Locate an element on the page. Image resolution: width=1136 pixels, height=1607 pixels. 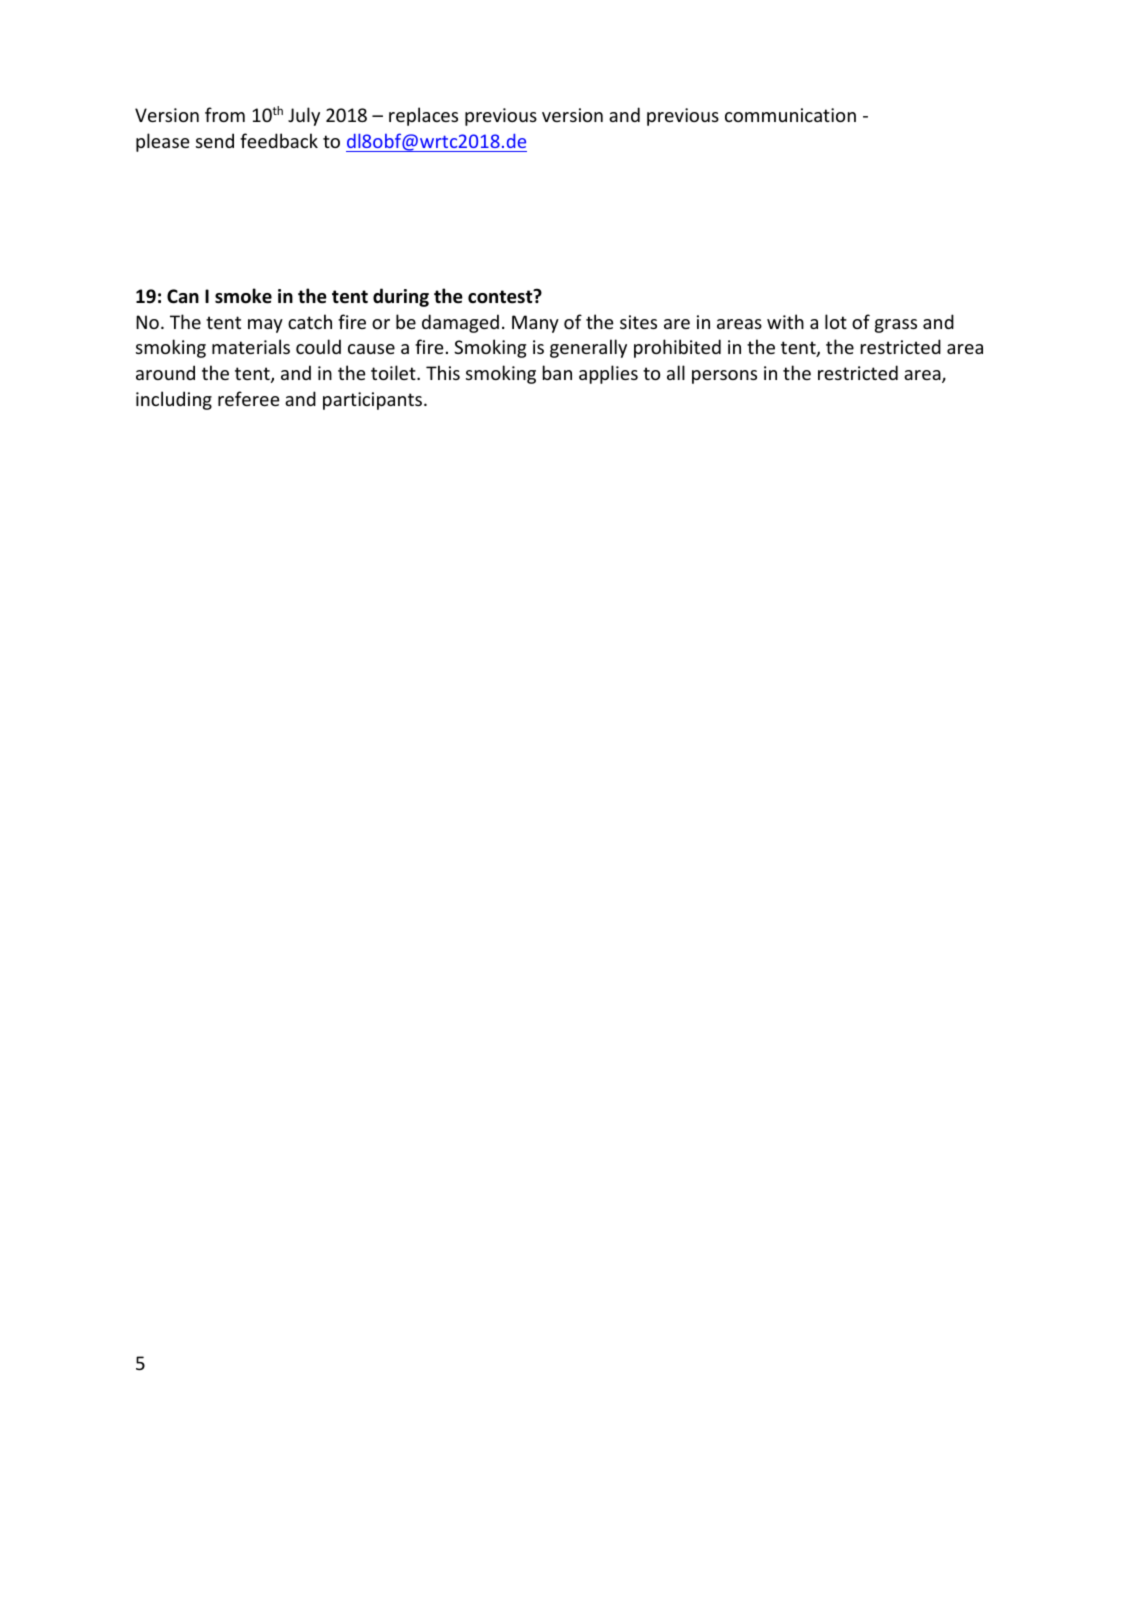
lot is located at coordinates (836, 321).
